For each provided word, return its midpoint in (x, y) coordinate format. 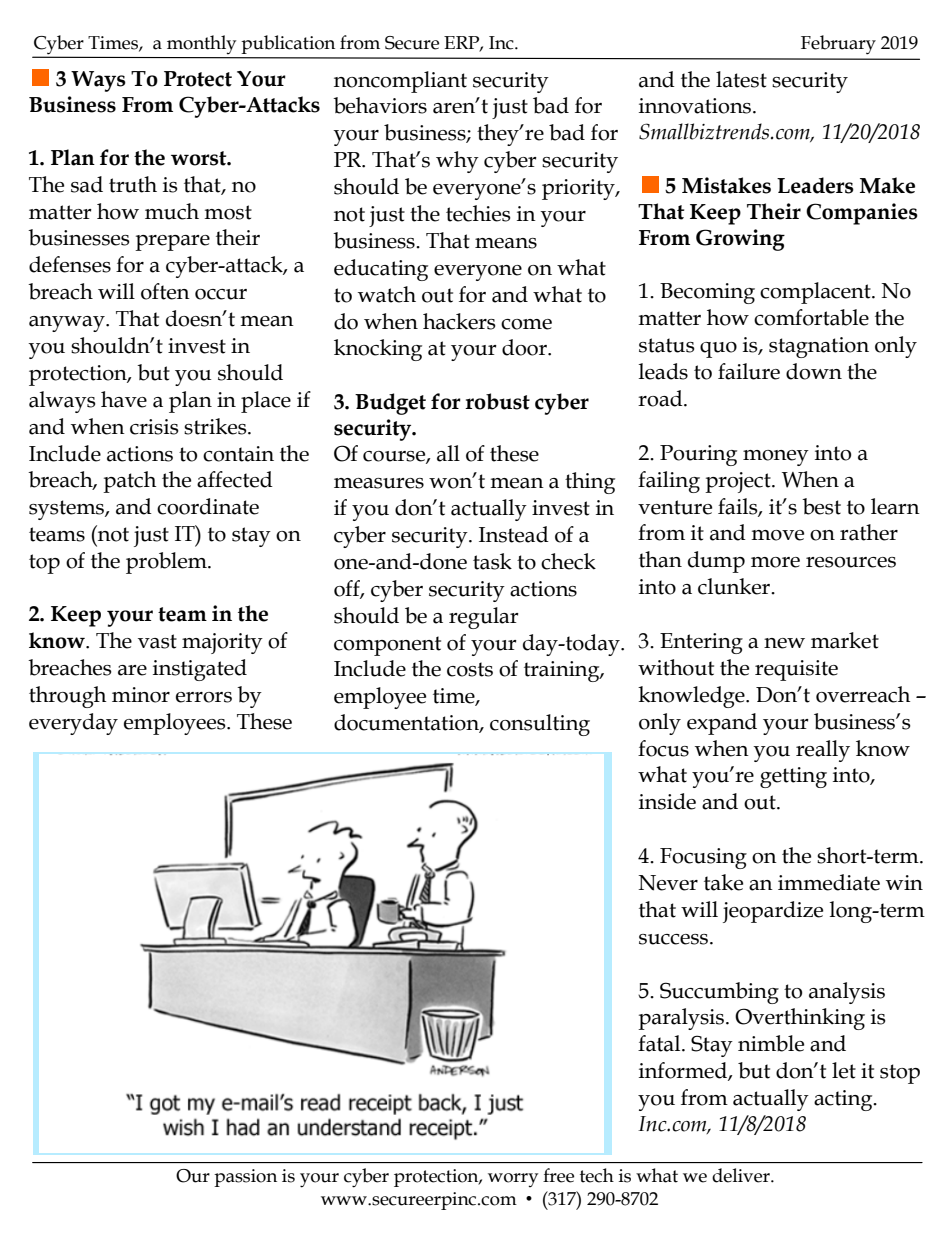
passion (245, 1178)
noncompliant (400, 82)
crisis (154, 427)
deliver (742, 1175)
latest (741, 79)
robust (497, 401)
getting (793, 777)
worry (513, 1180)
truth (133, 184)
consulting (540, 725)
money (776, 458)
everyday (73, 724)
